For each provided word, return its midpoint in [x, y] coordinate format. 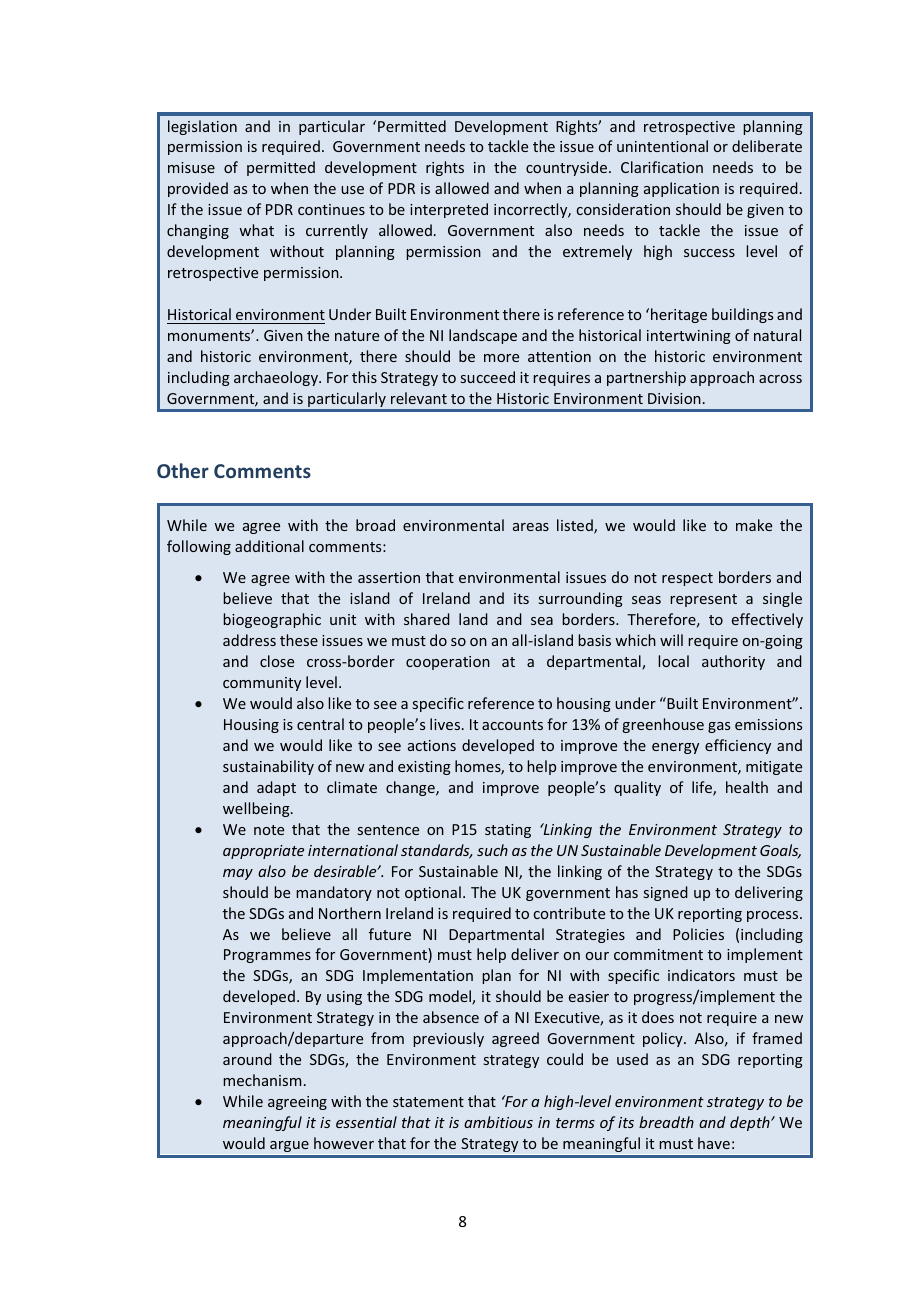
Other [183, 470]
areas [531, 527]
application [681, 189]
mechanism [262, 1080]
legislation [202, 127]
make [754, 525]
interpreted [449, 210]
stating [508, 831]
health [747, 787]
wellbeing [257, 809]
